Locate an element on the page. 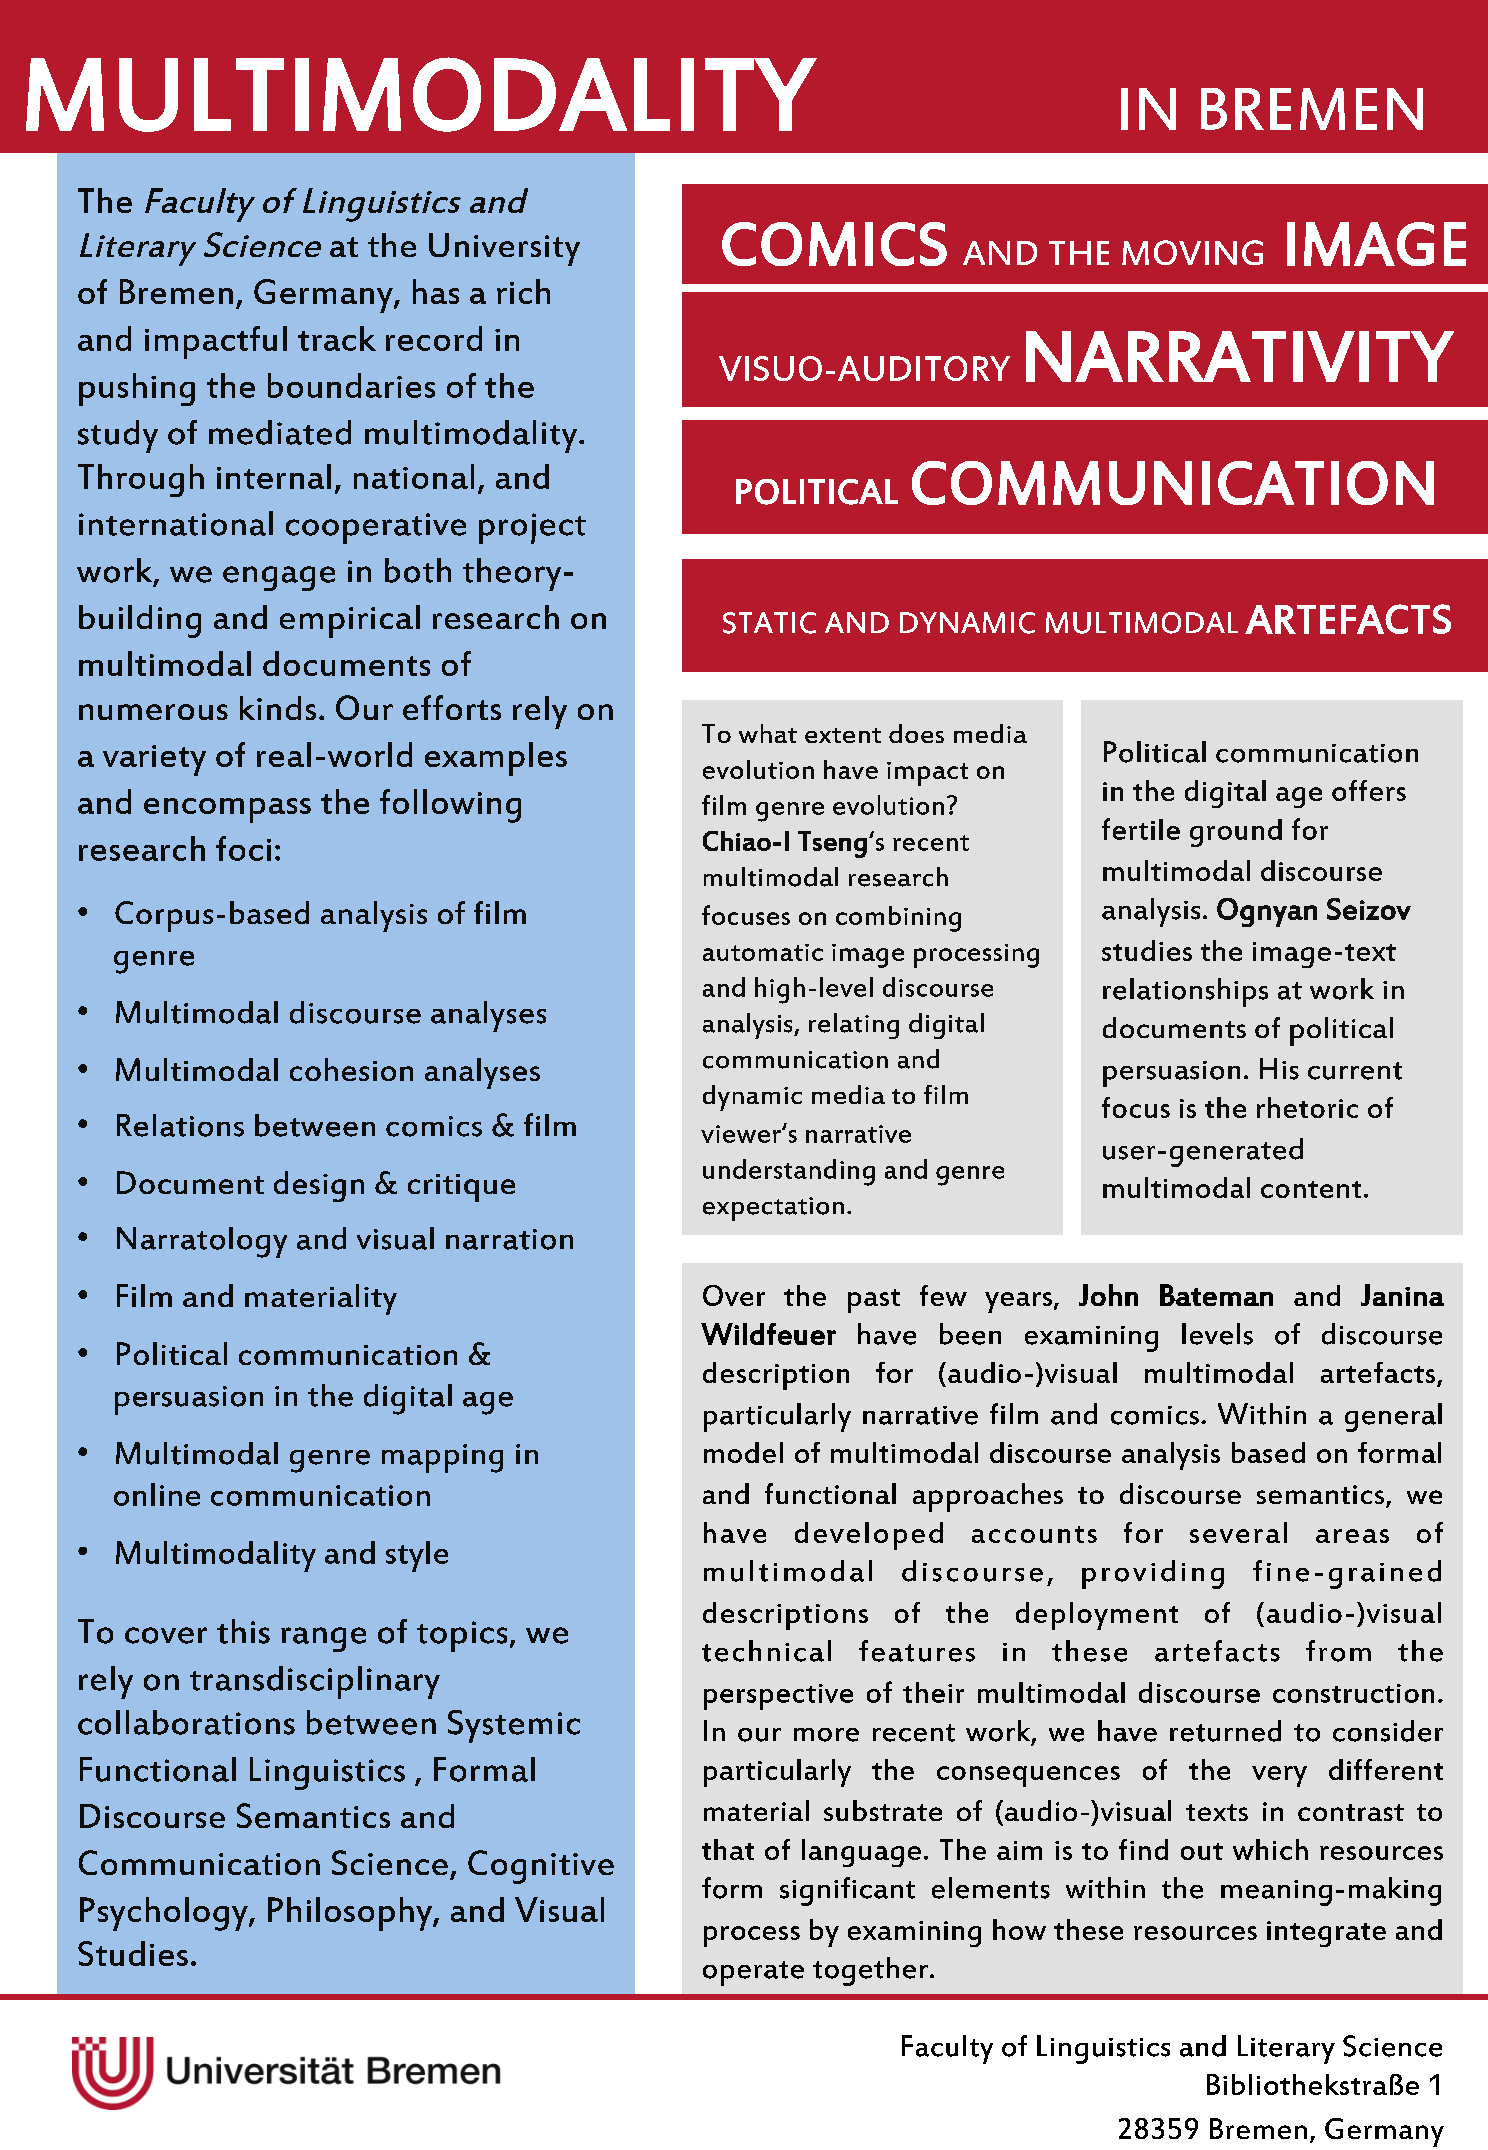 The image size is (1488, 2150). this is located at coordinates (243, 1631).
